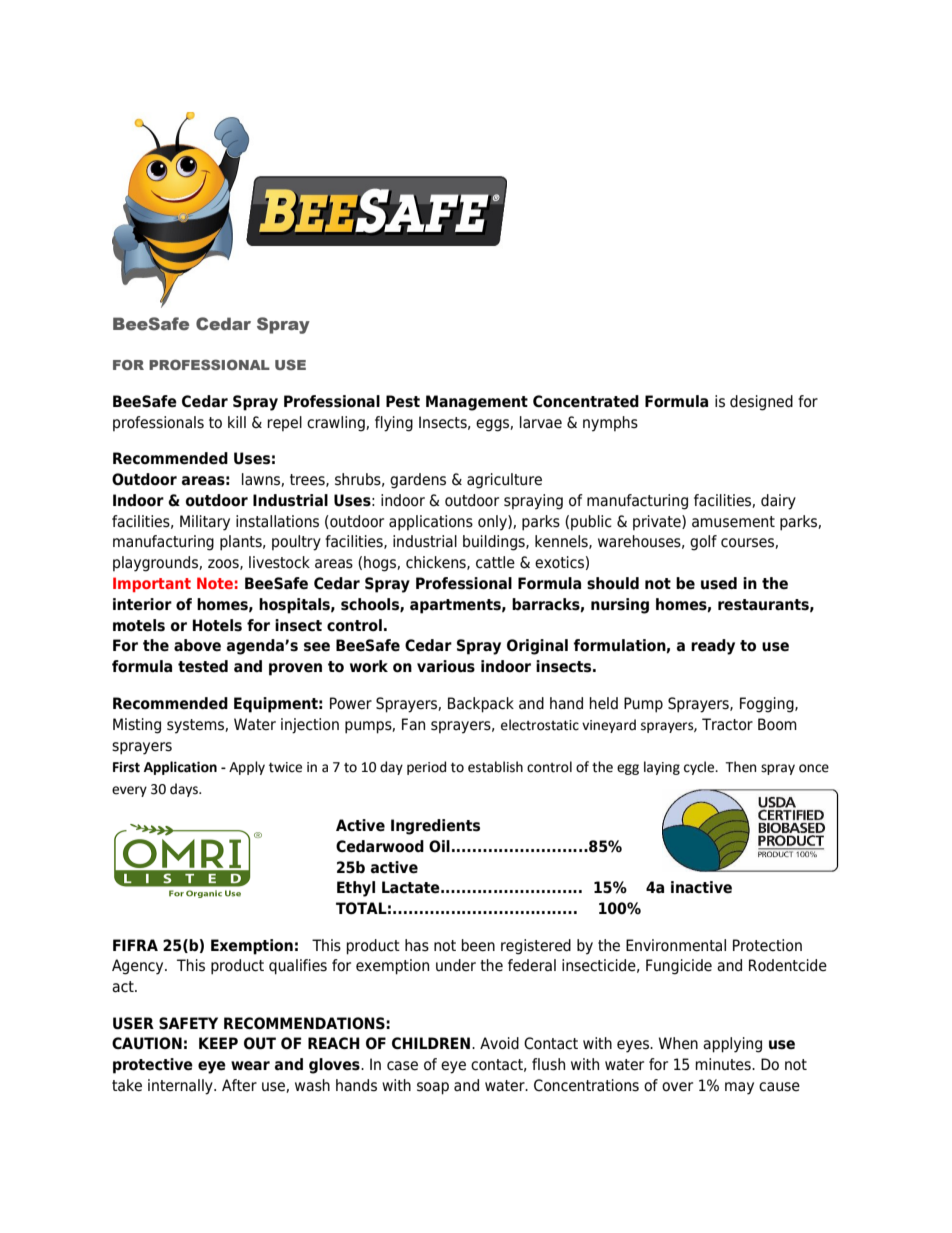 The height and width of the screenshot is (1233, 952). Describe the element at coordinates (433, 1088) in the screenshot. I see `soap` at that location.
